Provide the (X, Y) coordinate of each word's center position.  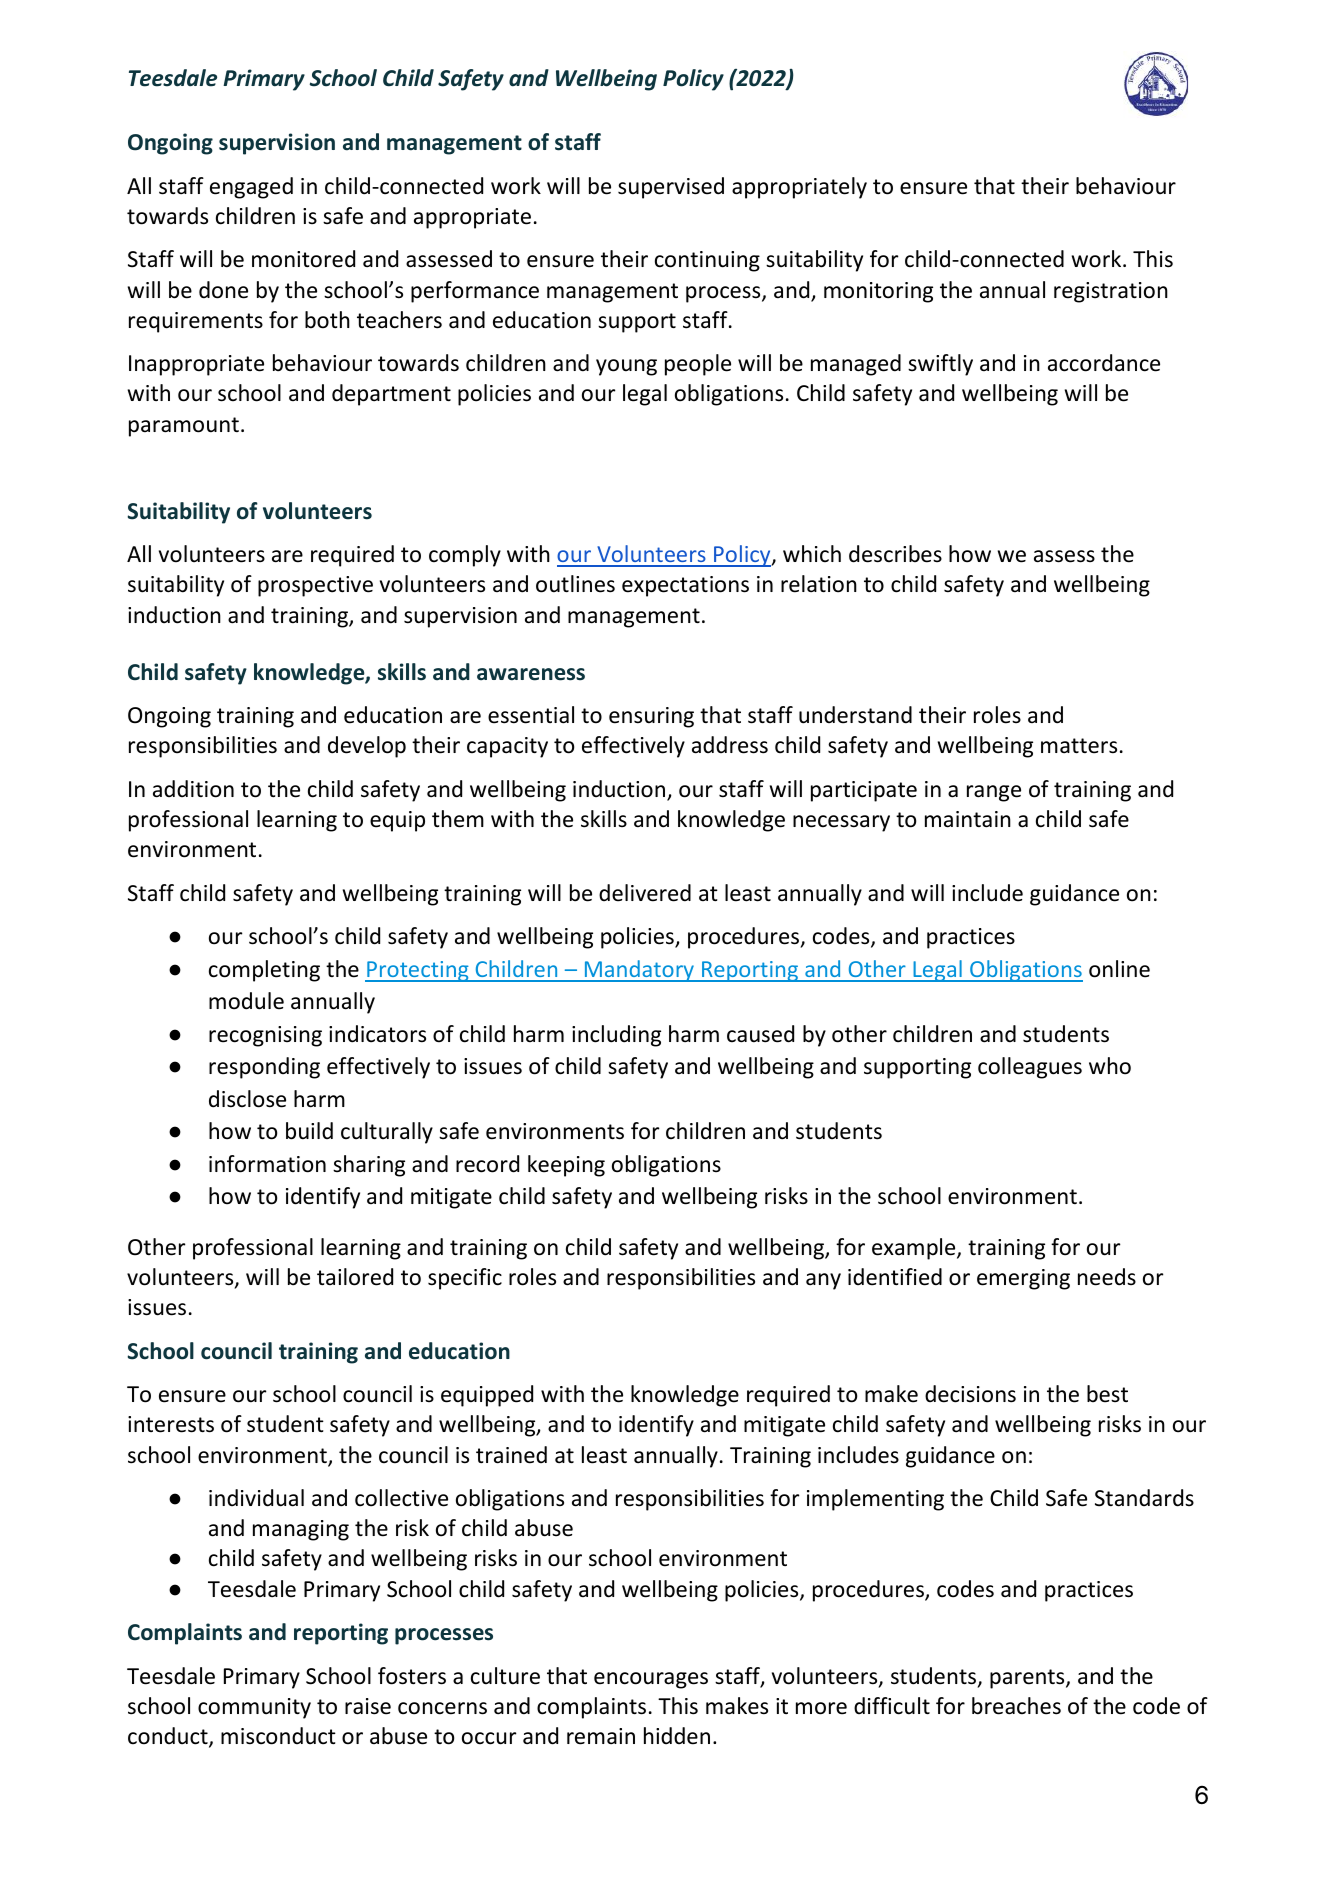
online (1119, 969)
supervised (671, 188)
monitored (303, 259)
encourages (651, 1680)
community (254, 1708)
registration (1111, 292)
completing (264, 971)
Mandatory (639, 971)
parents (1028, 1679)
